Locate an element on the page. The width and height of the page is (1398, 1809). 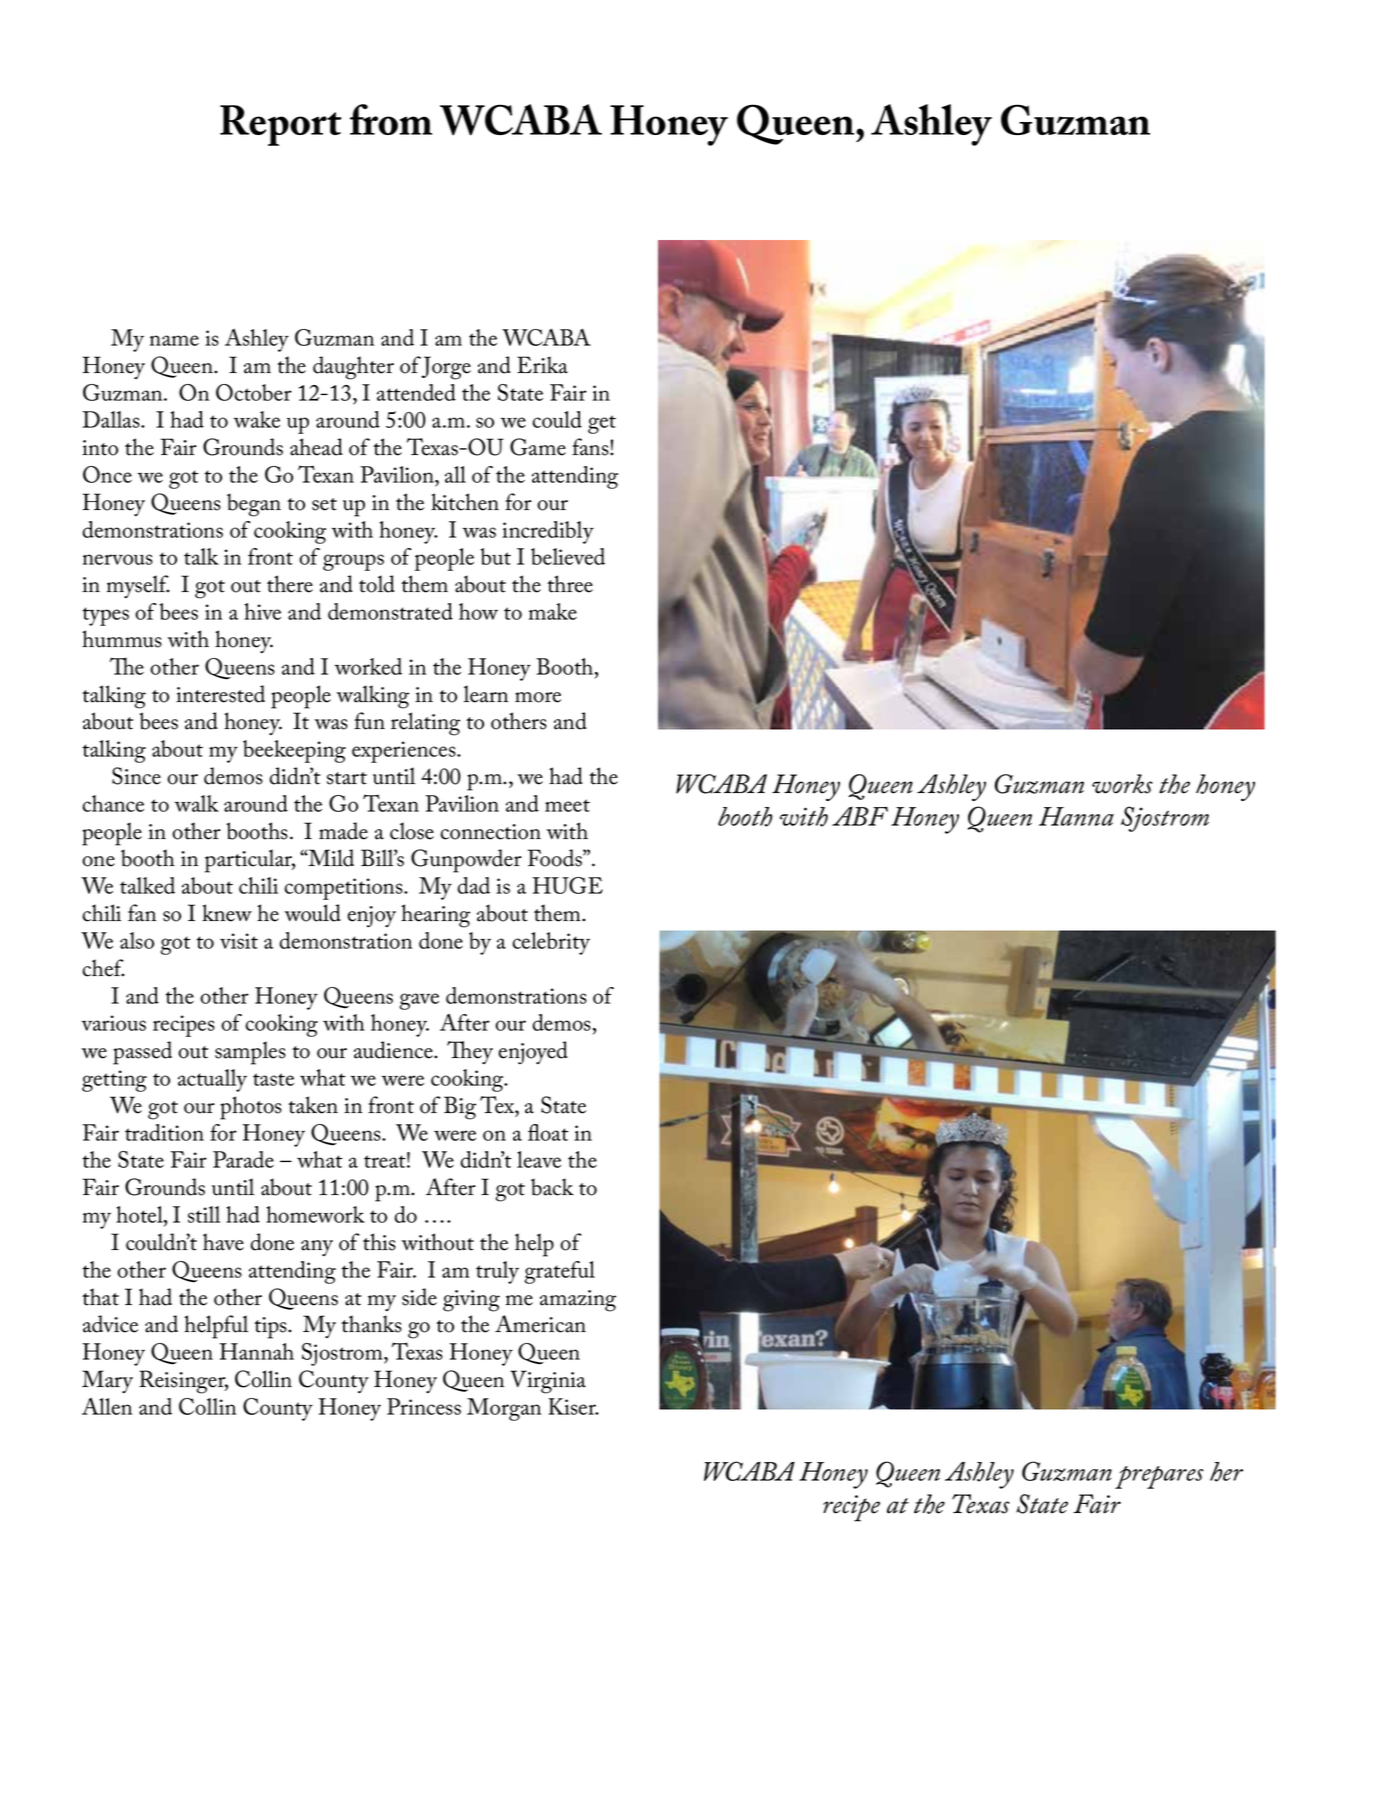
Allen is located at coordinates (107, 1406).
